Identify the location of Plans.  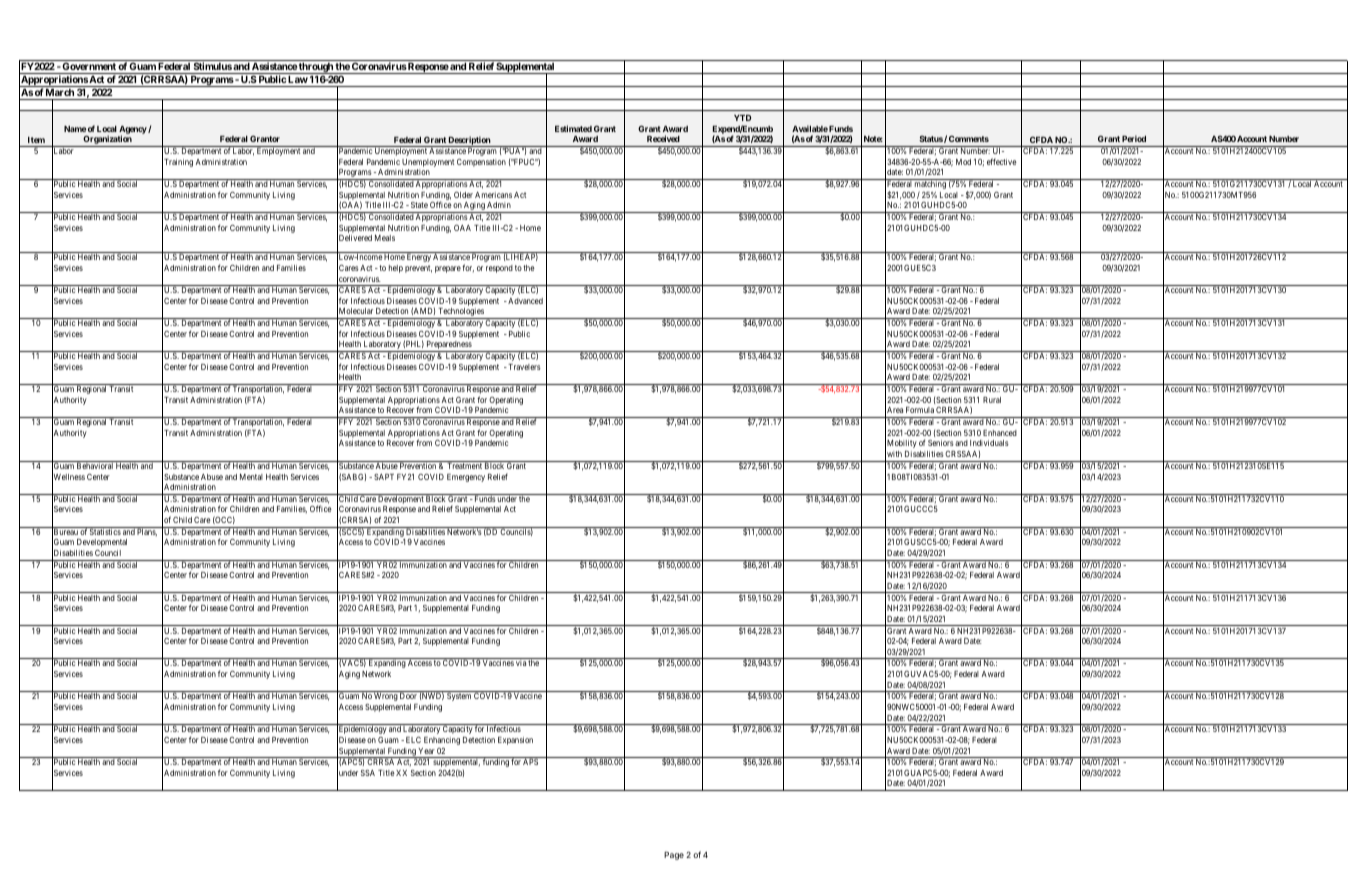
(147, 531).
